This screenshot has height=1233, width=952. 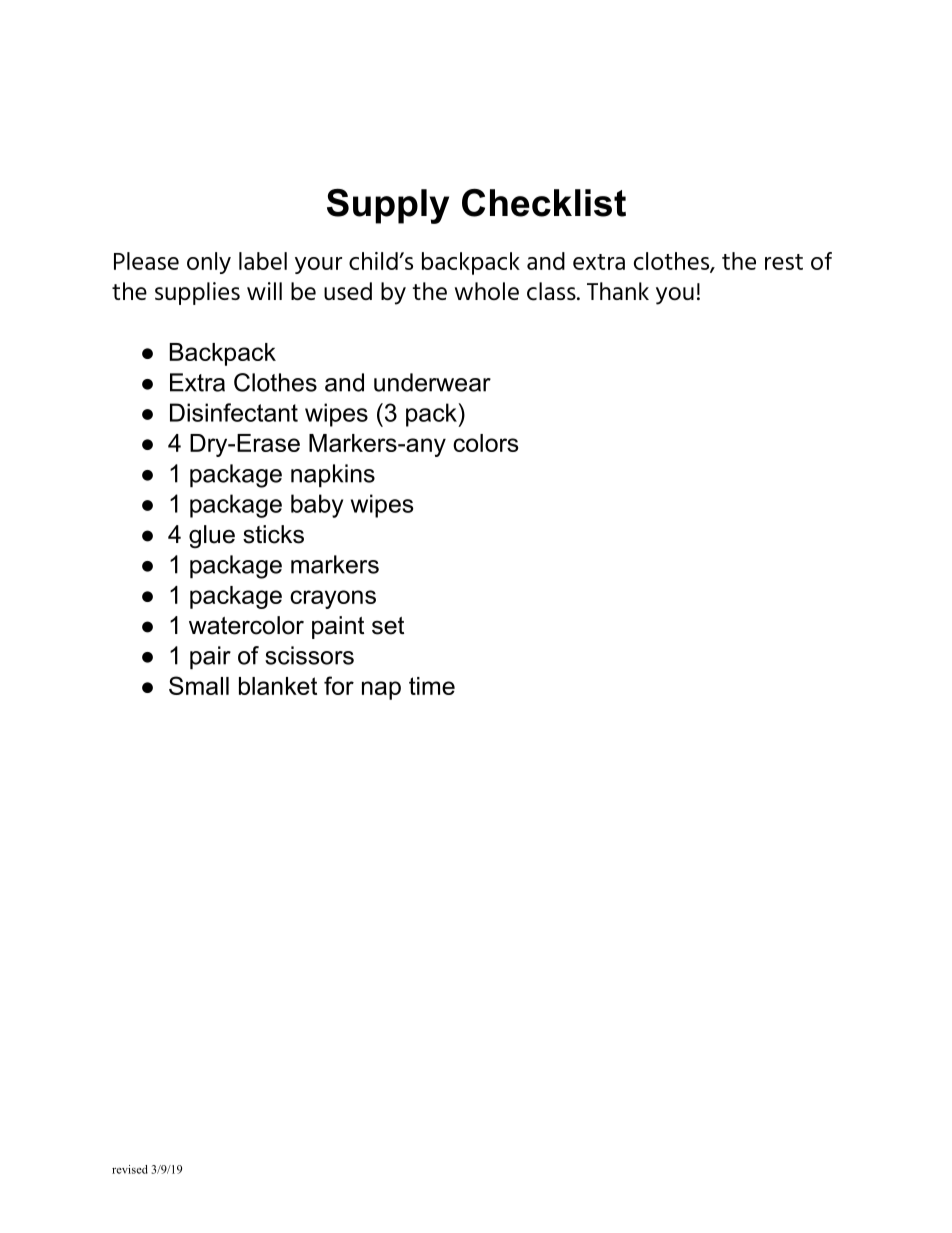 I want to click on Thank, so click(x=618, y=291).
